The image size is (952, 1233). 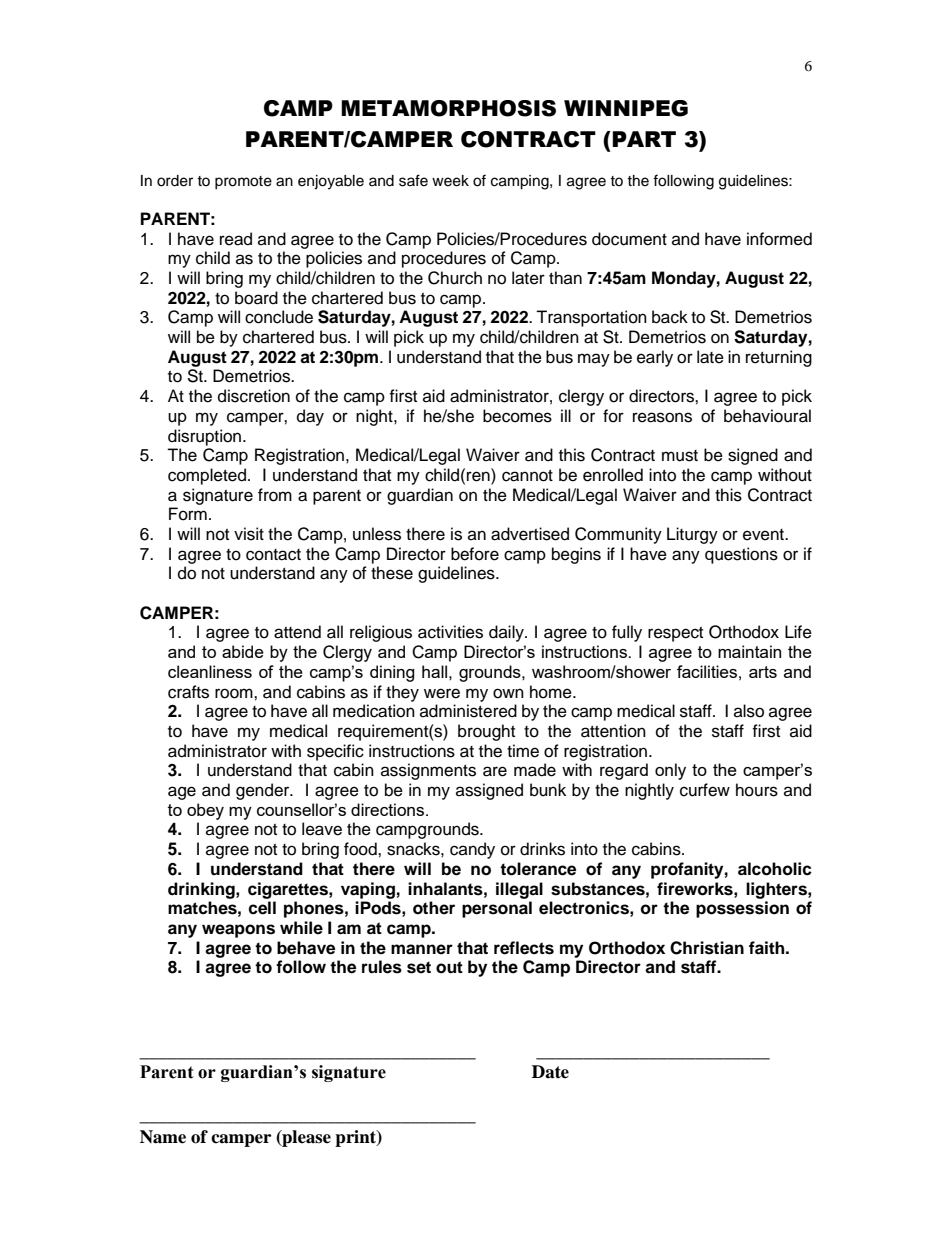 I want to click on assignments, so click(x=428, y=771).
